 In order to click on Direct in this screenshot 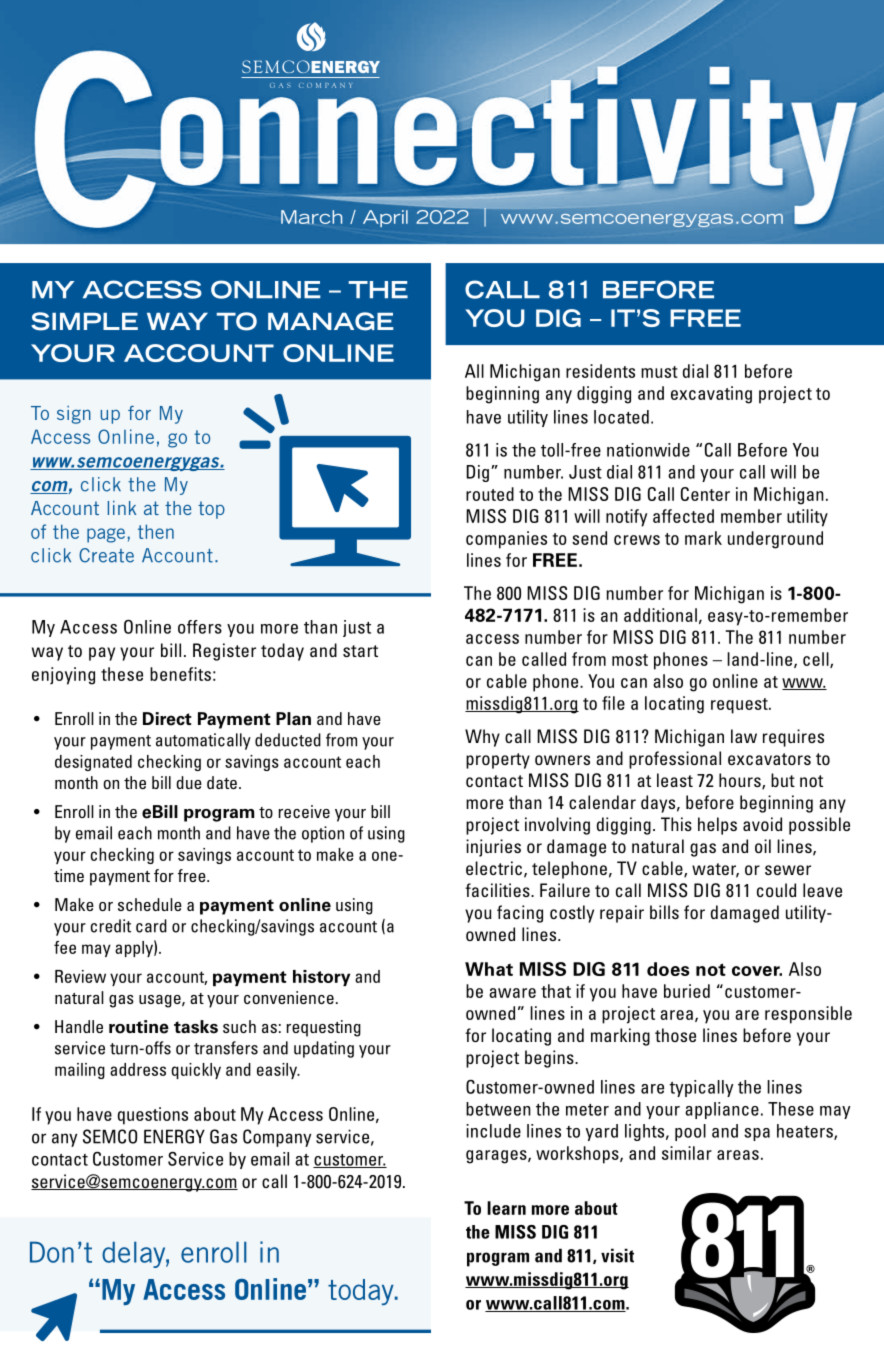, I will do `click(167, 719)`.
